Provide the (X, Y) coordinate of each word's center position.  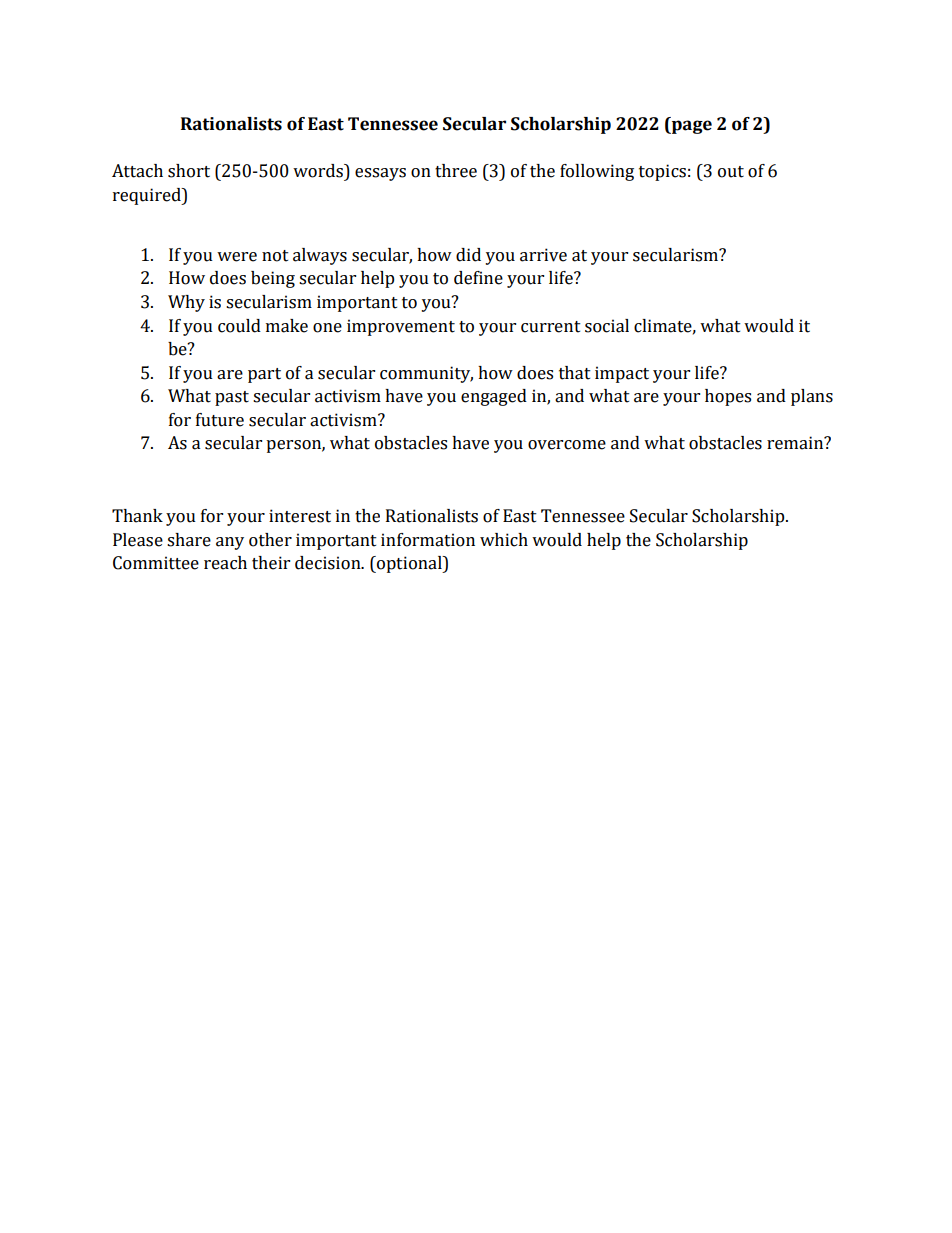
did (468, 255)
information (428, 540)
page (691, 127)
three (456, 171)
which (504, 540)
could (239, 326)
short (189, 171)
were (237, 257)
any (230, 543)
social (607, 326)
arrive (543, 255)
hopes (728, 397)
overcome (567, 445)
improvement (401, 327)
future (220, 420)
